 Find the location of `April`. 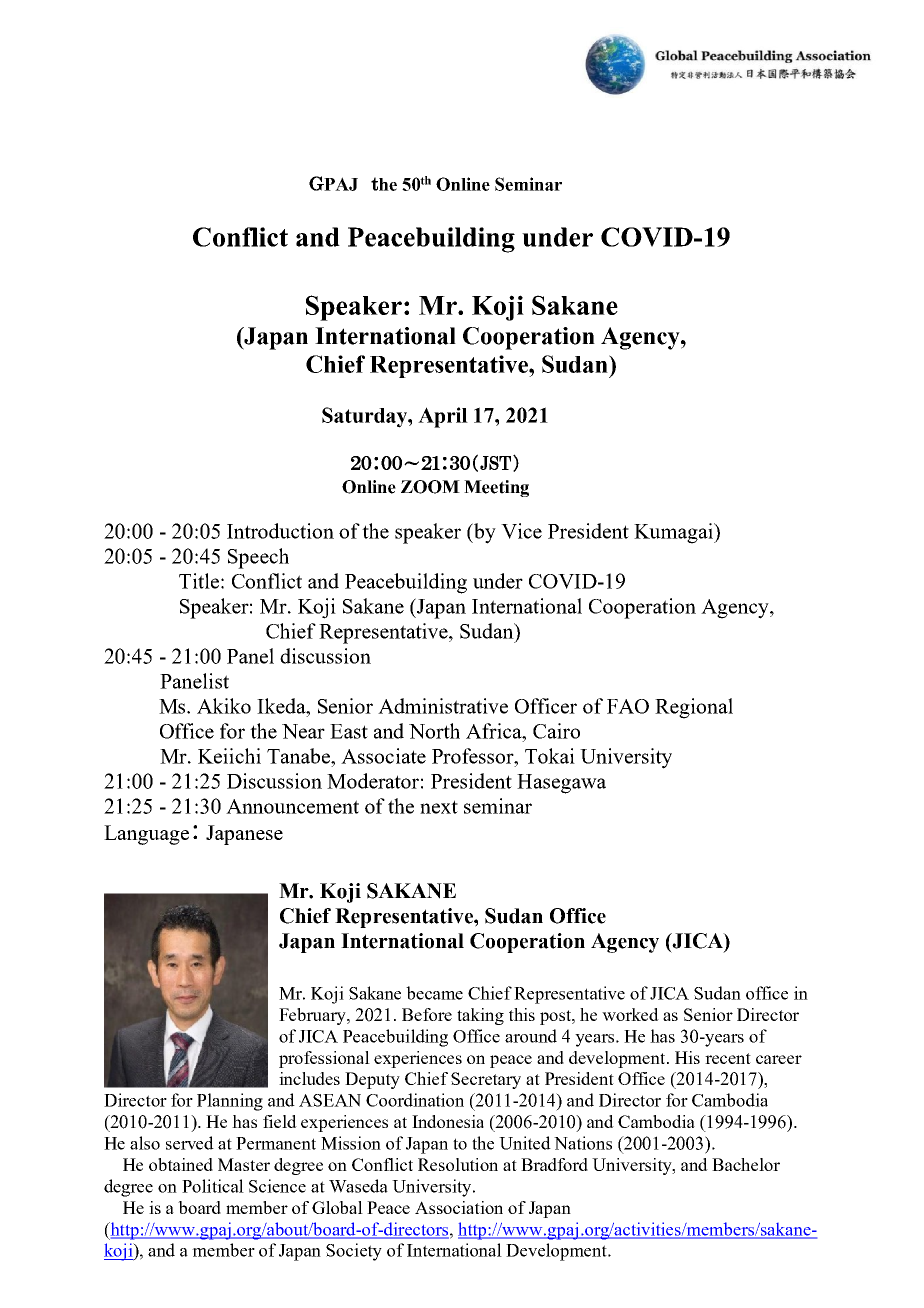

April is located at coordinates (443, 417).
